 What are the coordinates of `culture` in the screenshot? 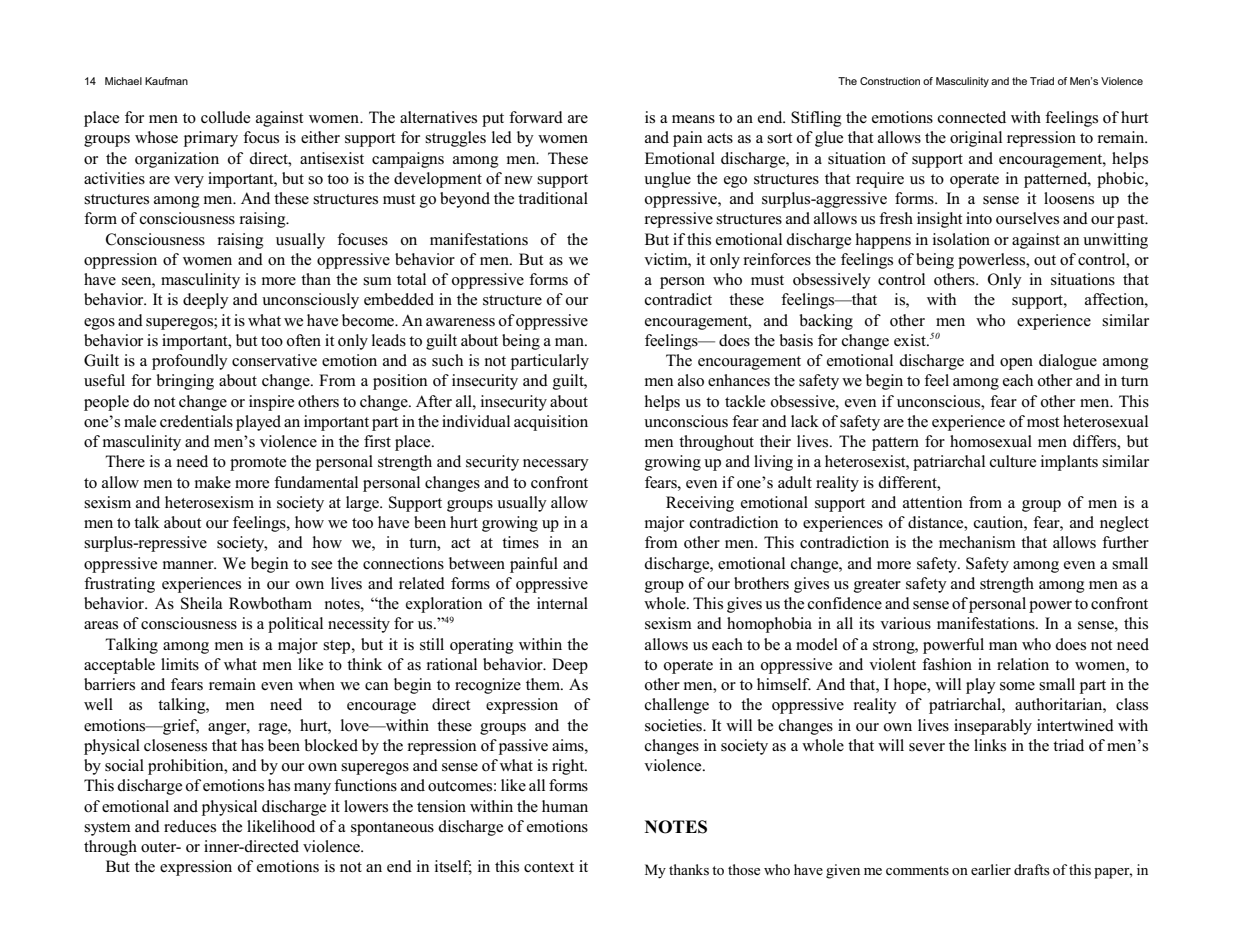 It's located at (1013, 461).
